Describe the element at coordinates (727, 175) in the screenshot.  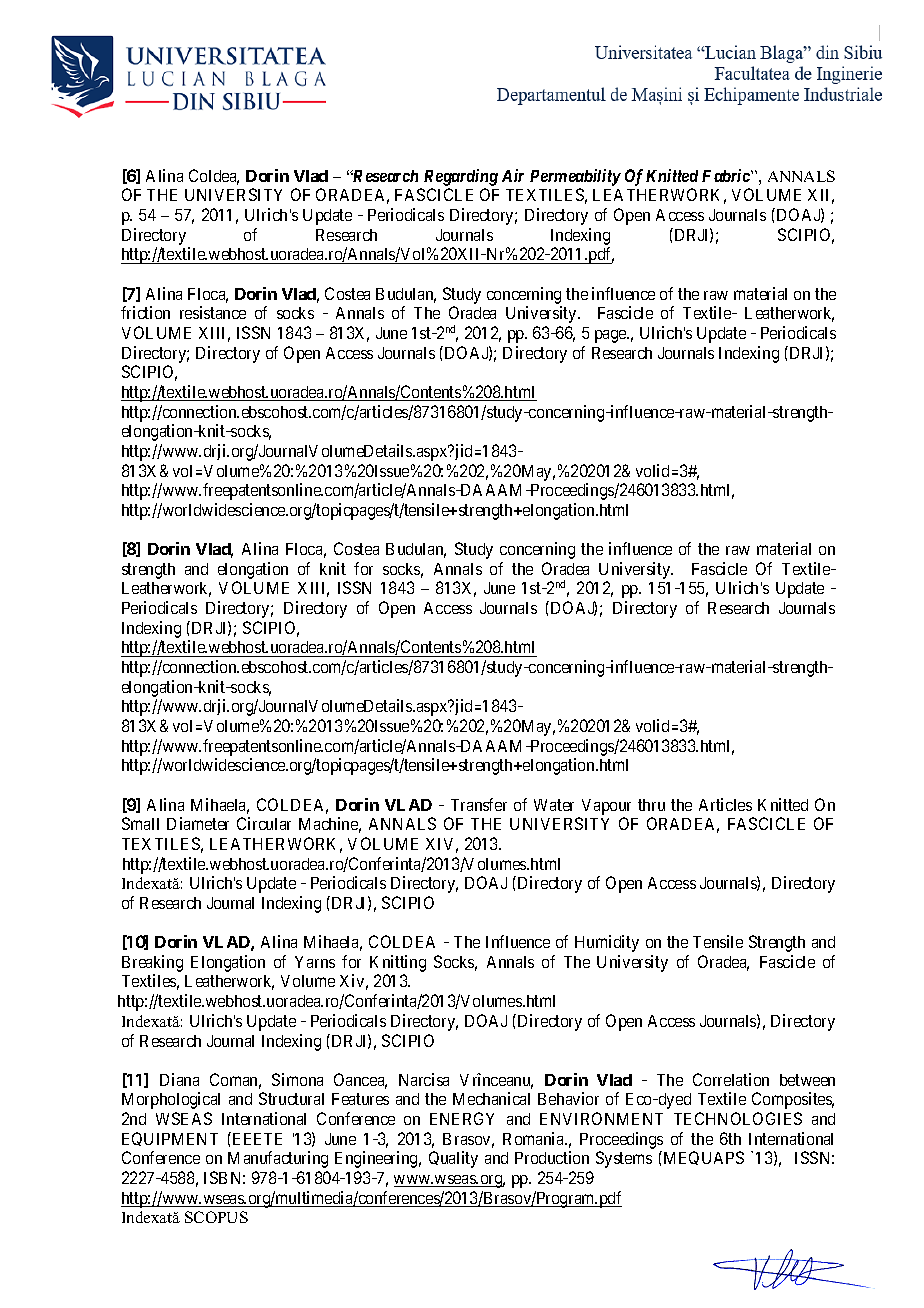
I see `Fabric` at that location.
